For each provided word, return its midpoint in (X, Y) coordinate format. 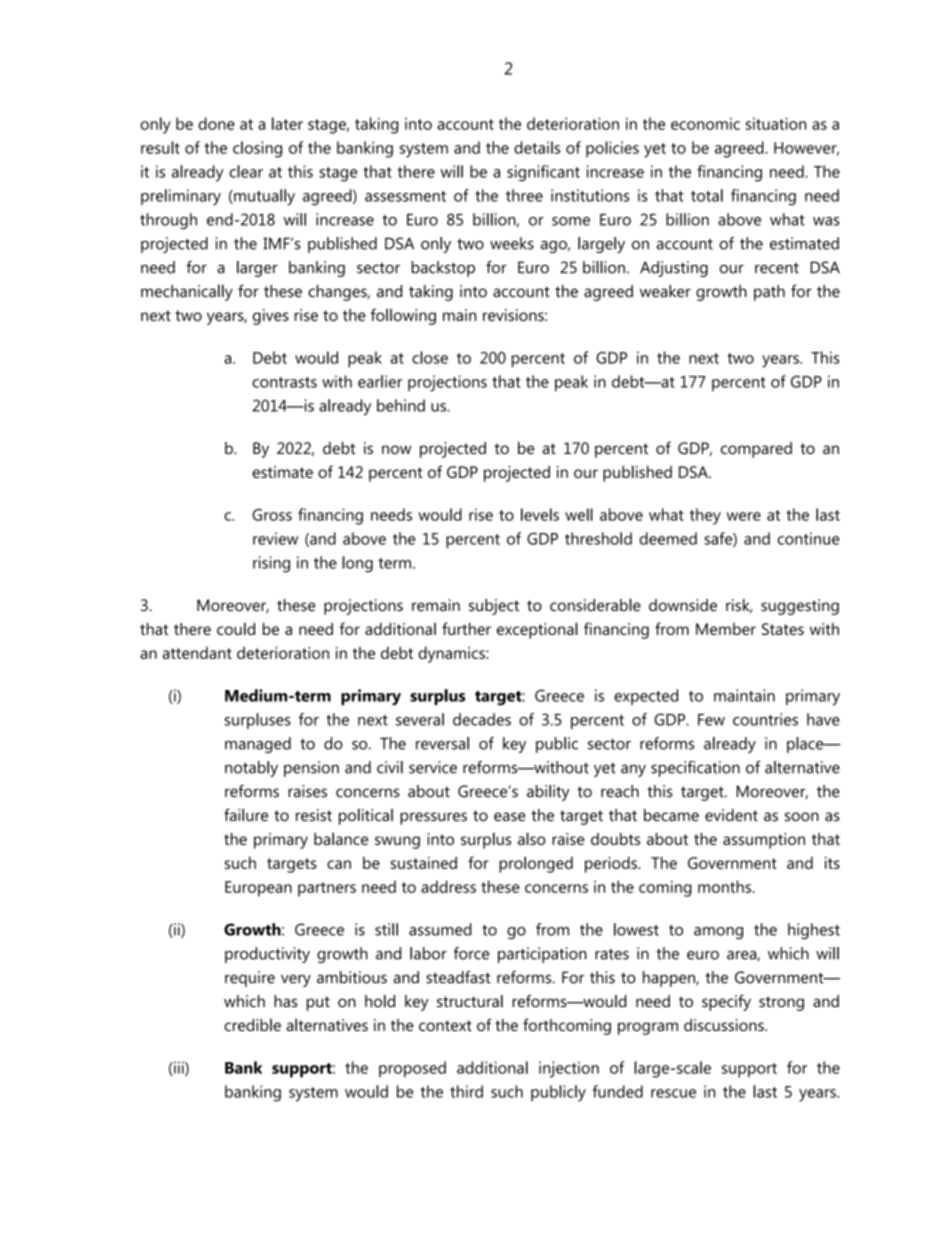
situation (776, 123)
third (466, 1091)
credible (252, 1025)
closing (257, 149)
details (537, 147)
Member (726, 629)
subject (494, 607)
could (236, 628)
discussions (725, 1025)
